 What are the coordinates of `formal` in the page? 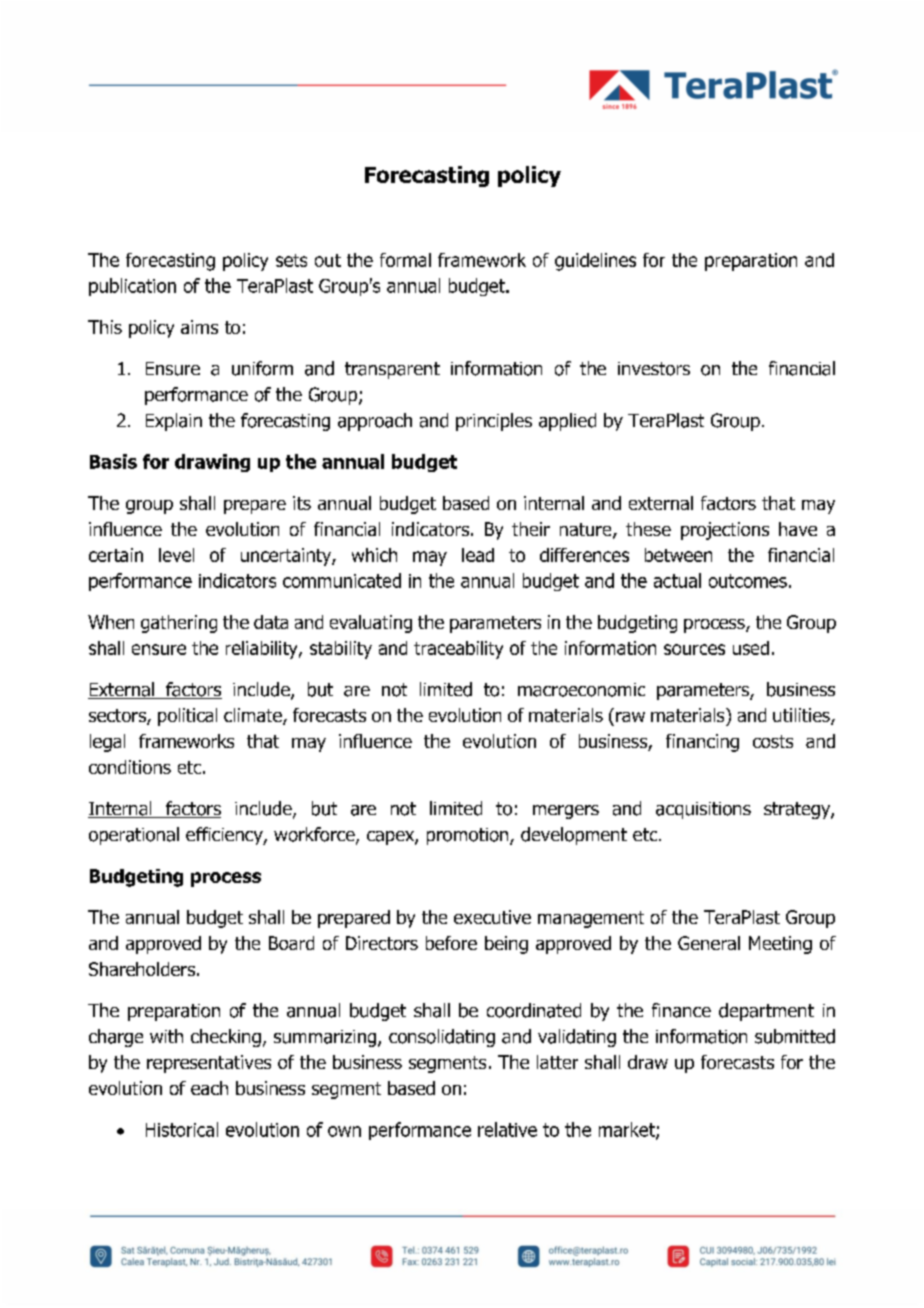 It's located at (405, 260).
